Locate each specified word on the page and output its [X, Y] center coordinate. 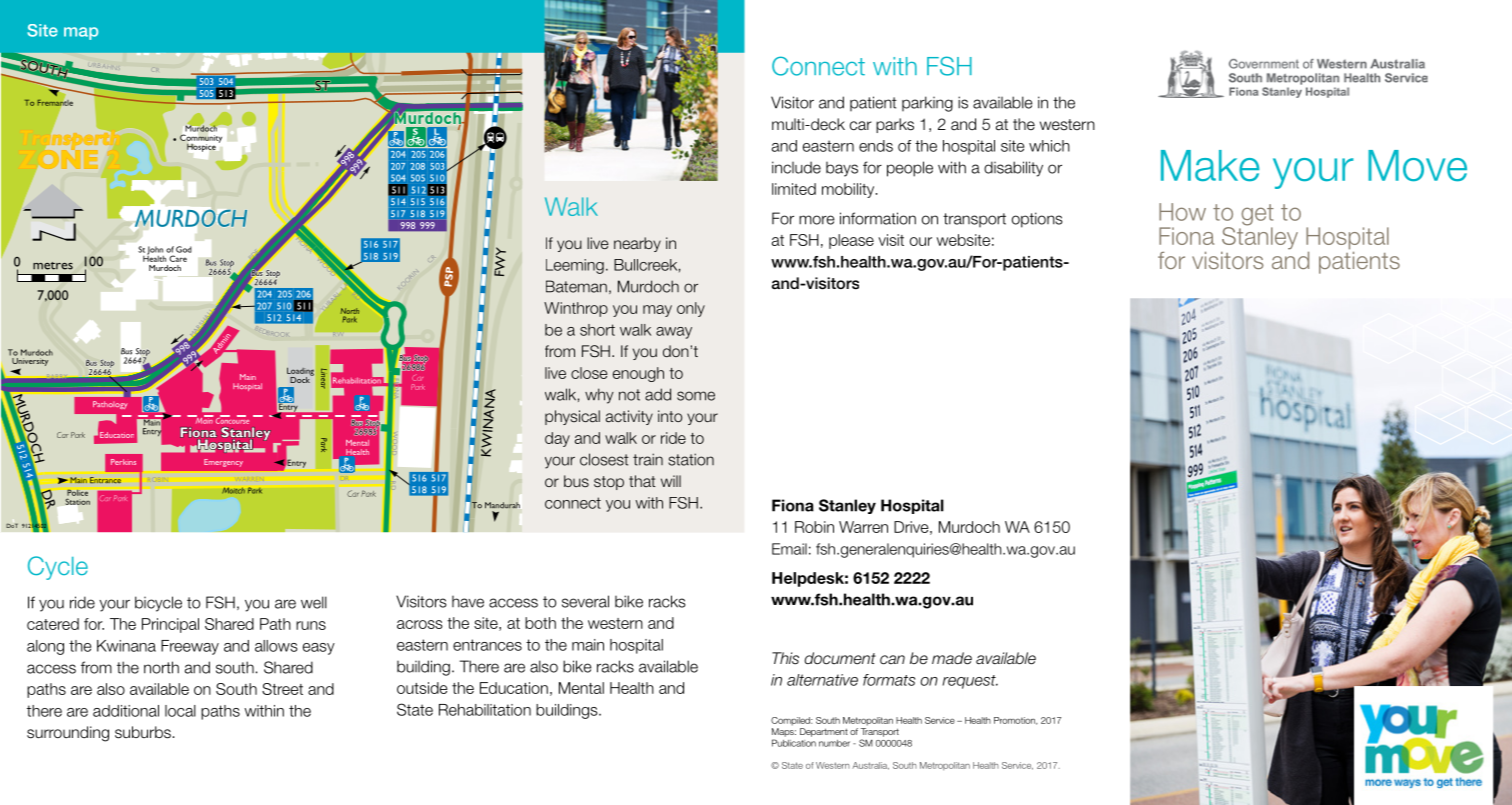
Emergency [223, 463]
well [314, 602]
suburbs [143, 732]
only [691, 309]
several [585, 601]
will [671, 481]
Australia [870, 766]
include [796, 167]
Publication [794, 743]
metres [53, 266]
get [1258, 216]
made [952, 658]
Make [1210, 166]
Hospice [201, 148]
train [648, 459]
